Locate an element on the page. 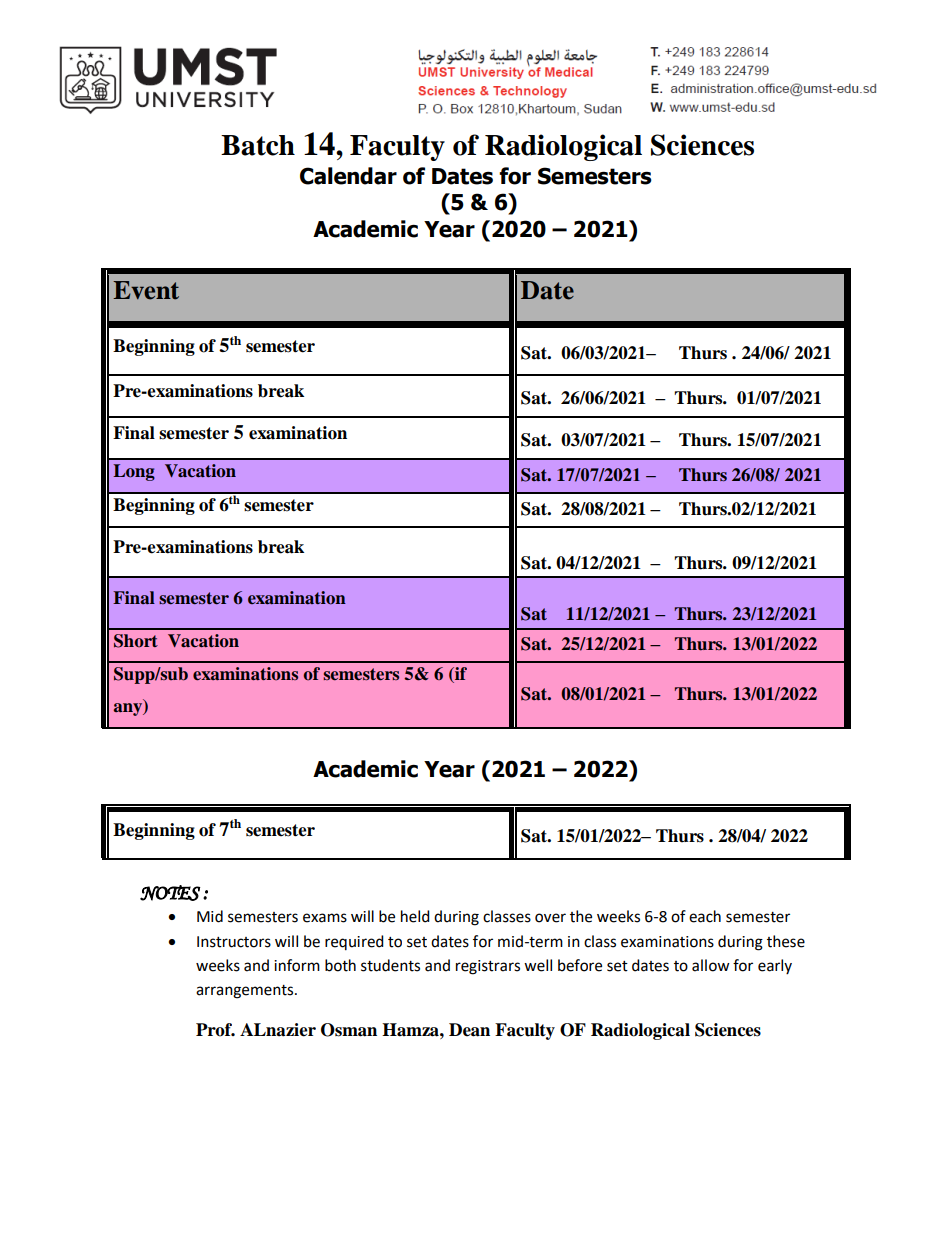 This image has width=952, height=1233. Short is located at coordinates (136, 641).
